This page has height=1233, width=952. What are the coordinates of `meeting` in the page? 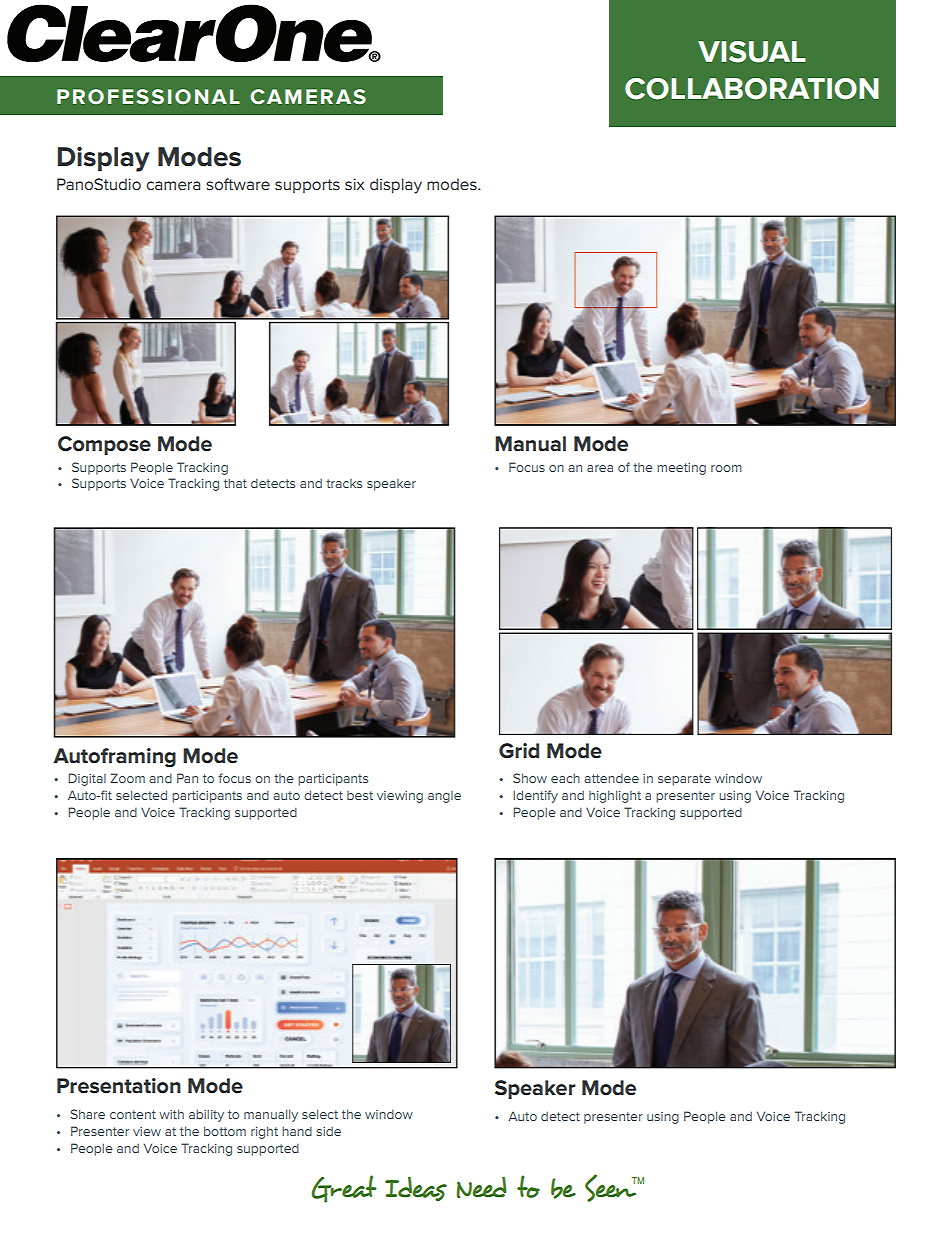 It's located at (681, 469).
